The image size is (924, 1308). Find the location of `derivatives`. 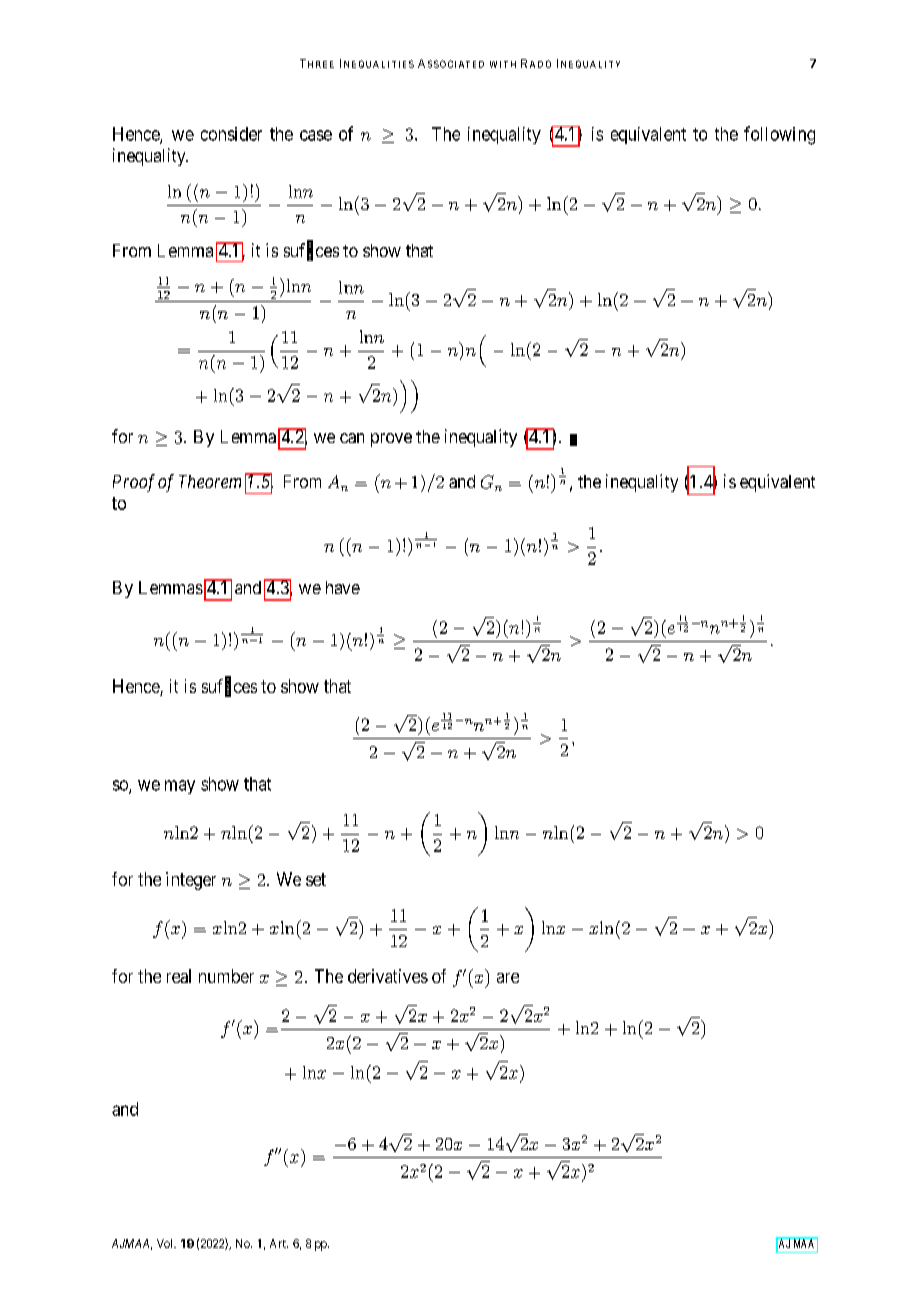

derivatives is located at coordinates (388, 976).
